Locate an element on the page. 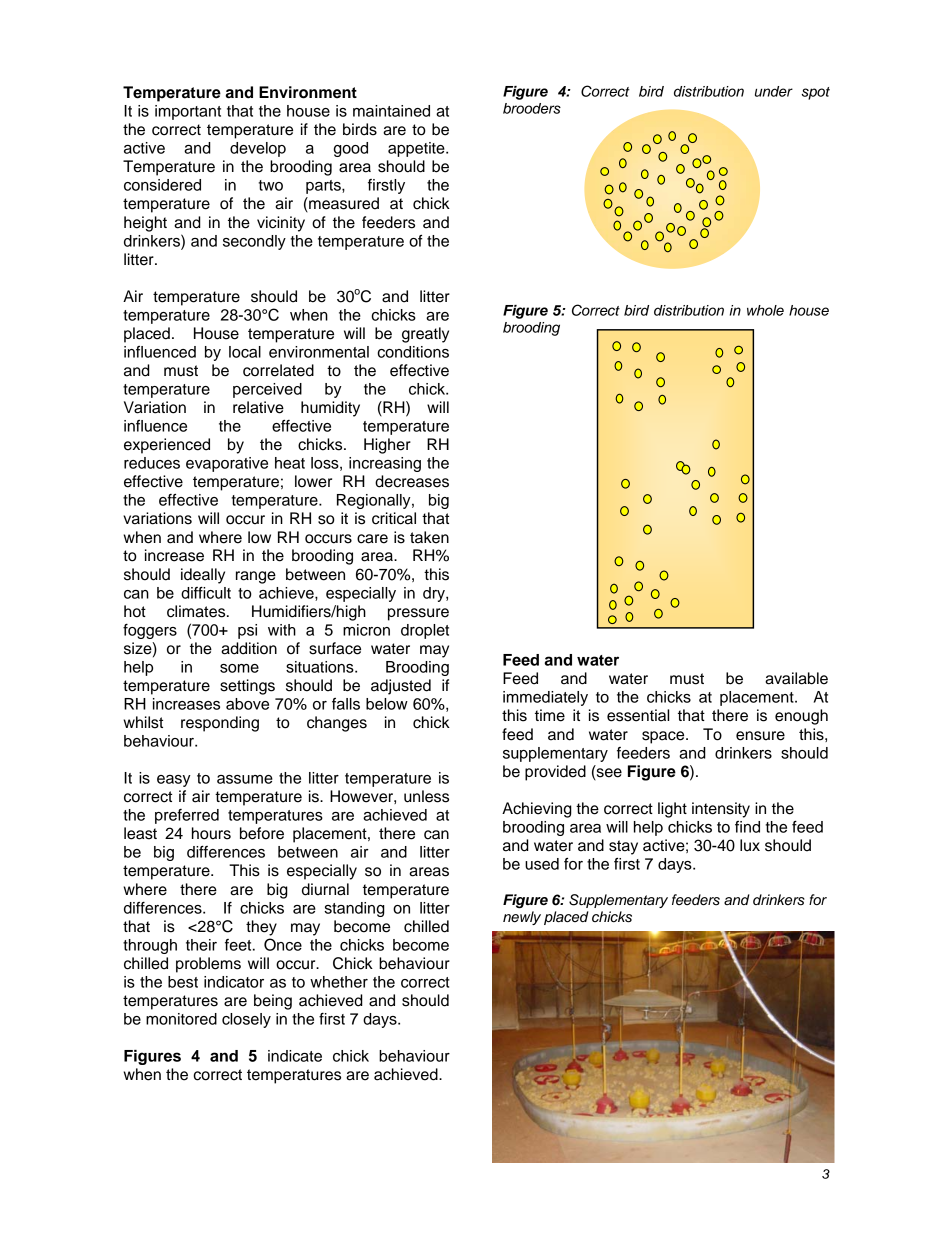 This document has height=1233, width=952. unless is located at coordinates (426, 796).
